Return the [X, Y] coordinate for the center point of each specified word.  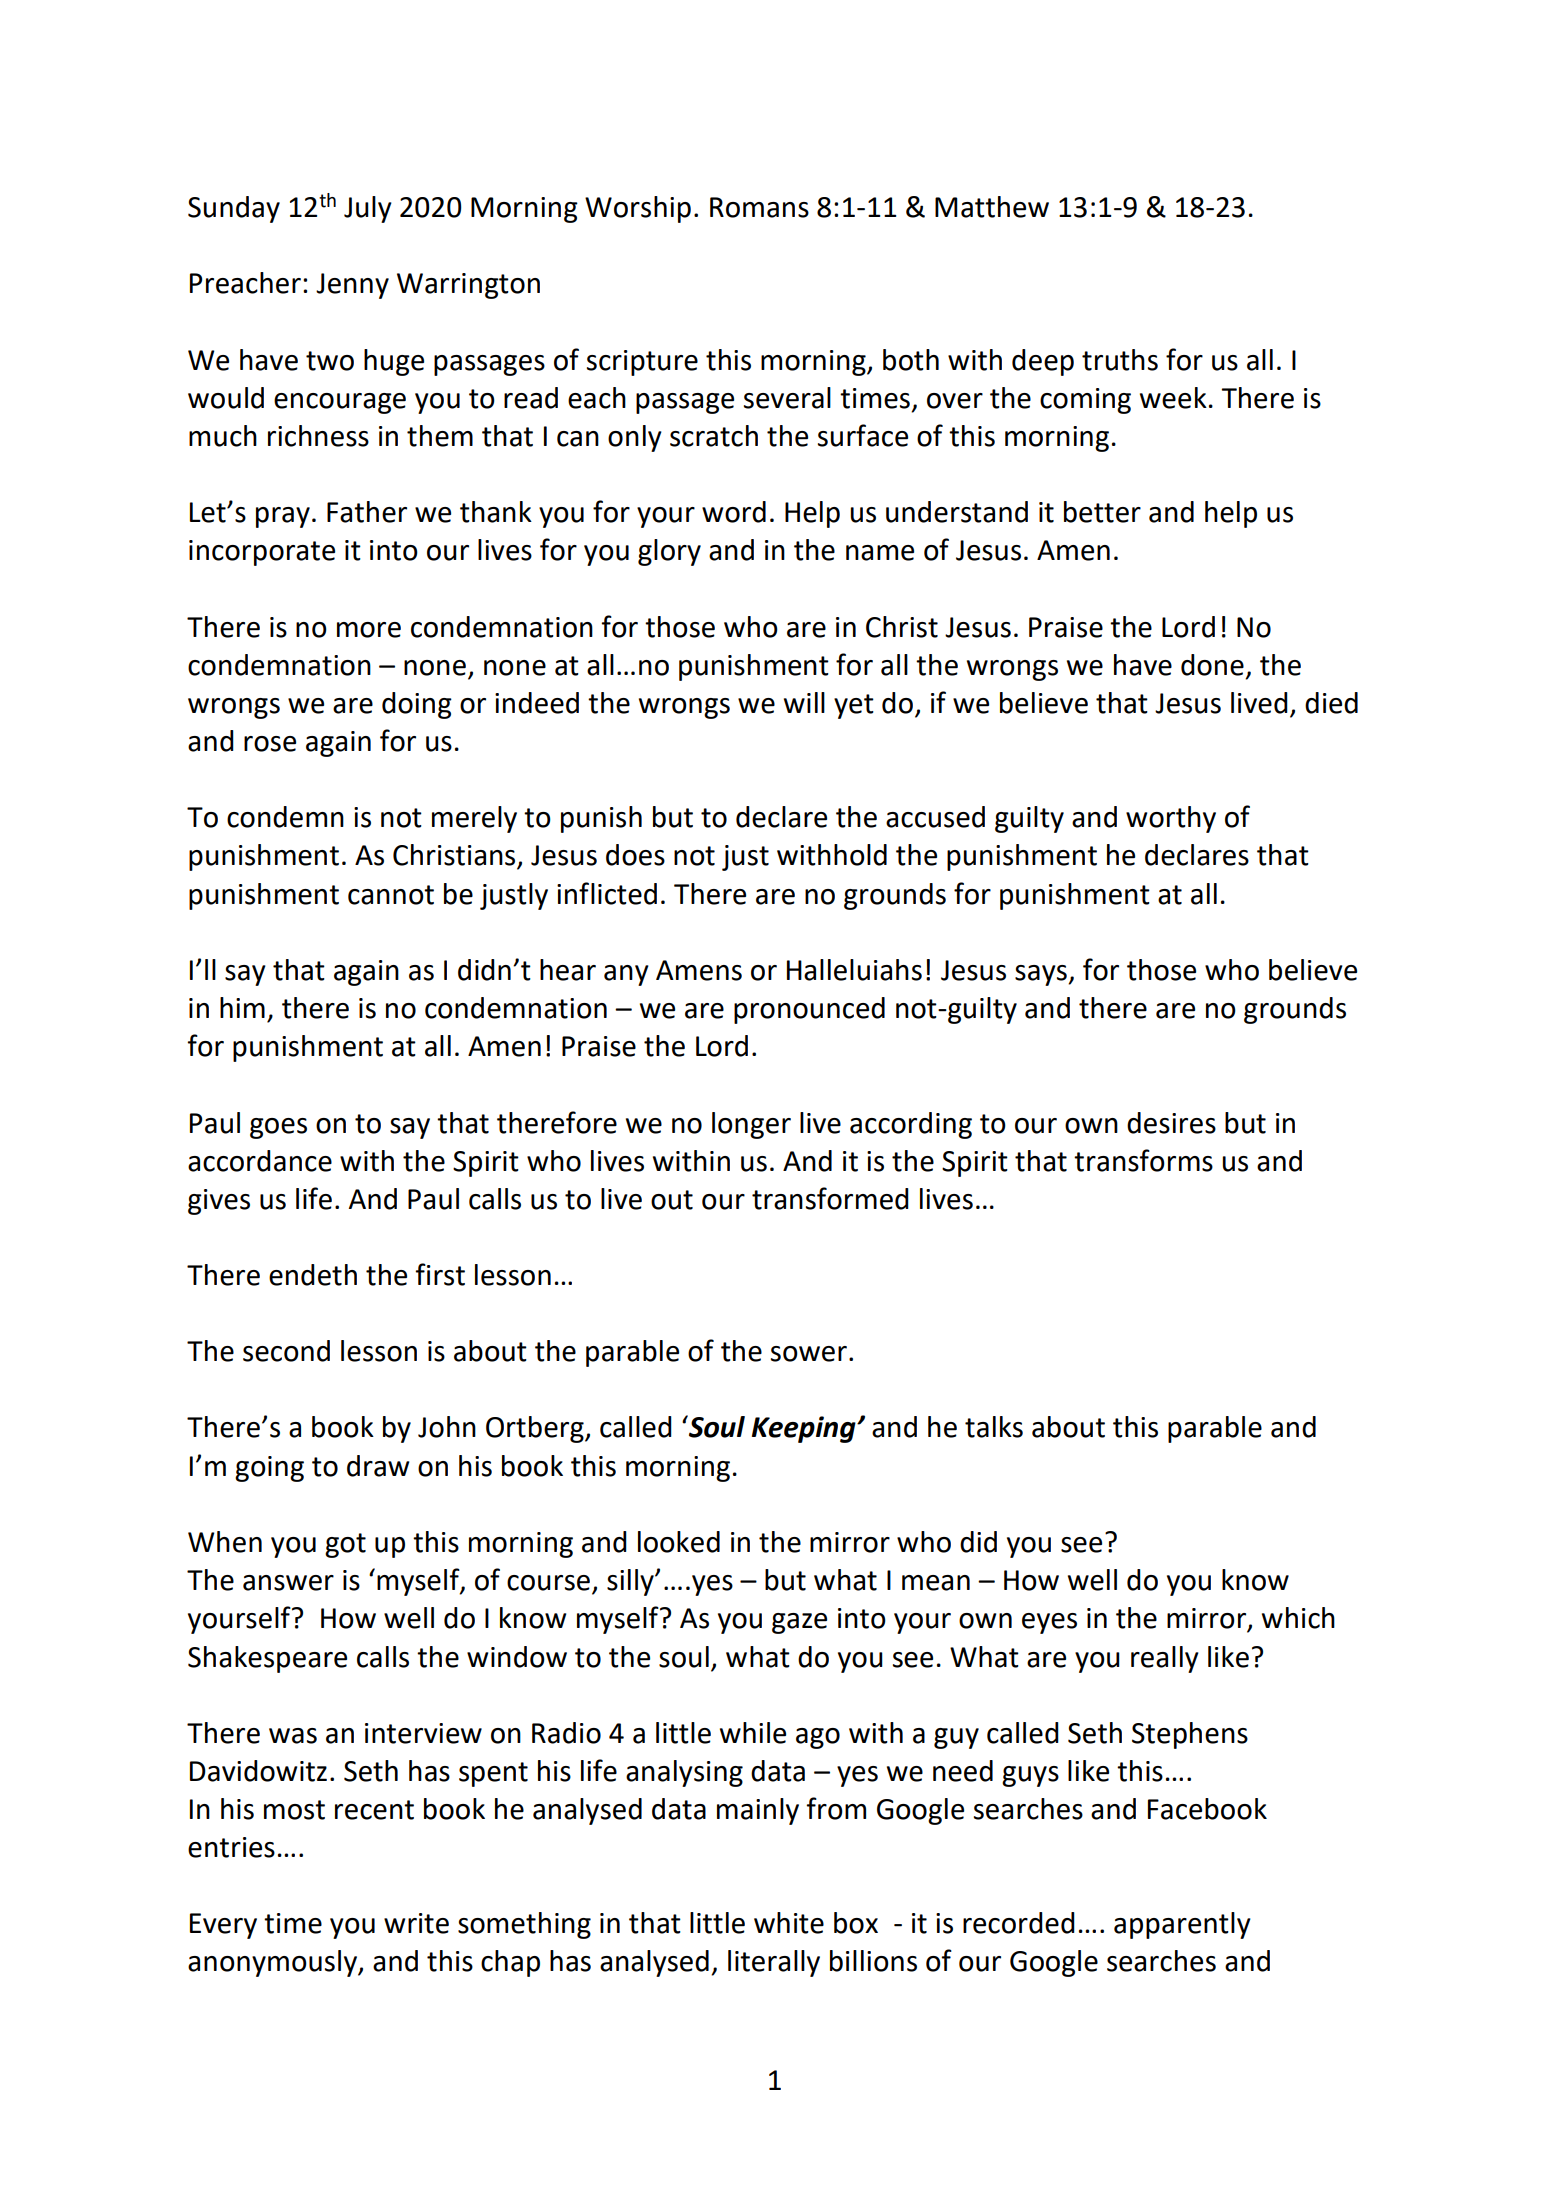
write [416, 1923]
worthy [1171, 819]
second [286, 1351]
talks [994, 1427]
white [789, 1923]
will [804, 702]
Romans [759, 207]
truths [1120, 360]
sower [809, 1354]
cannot [391, 895]
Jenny [352, 286]
